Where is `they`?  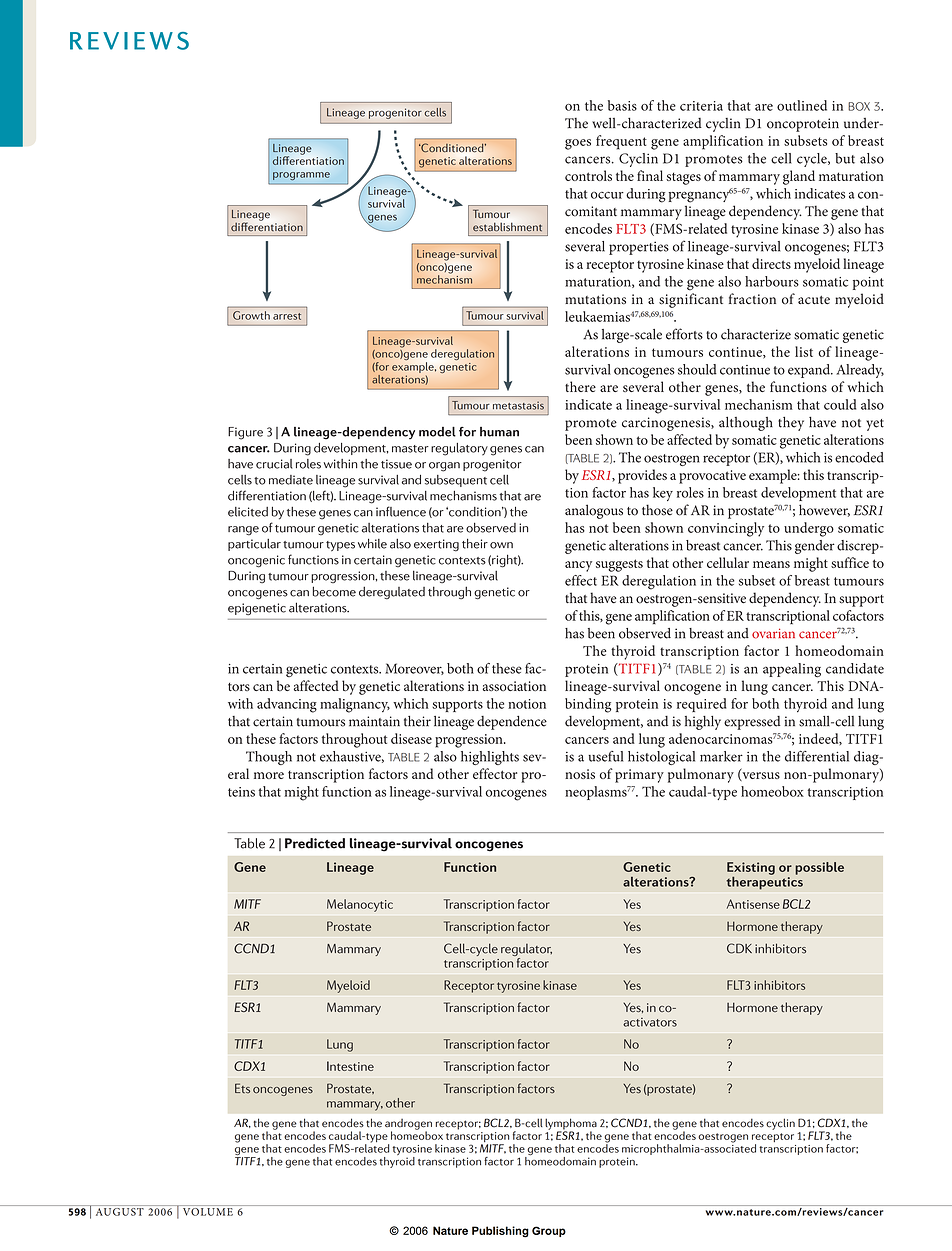 they is located at coordinates (791, 424).
